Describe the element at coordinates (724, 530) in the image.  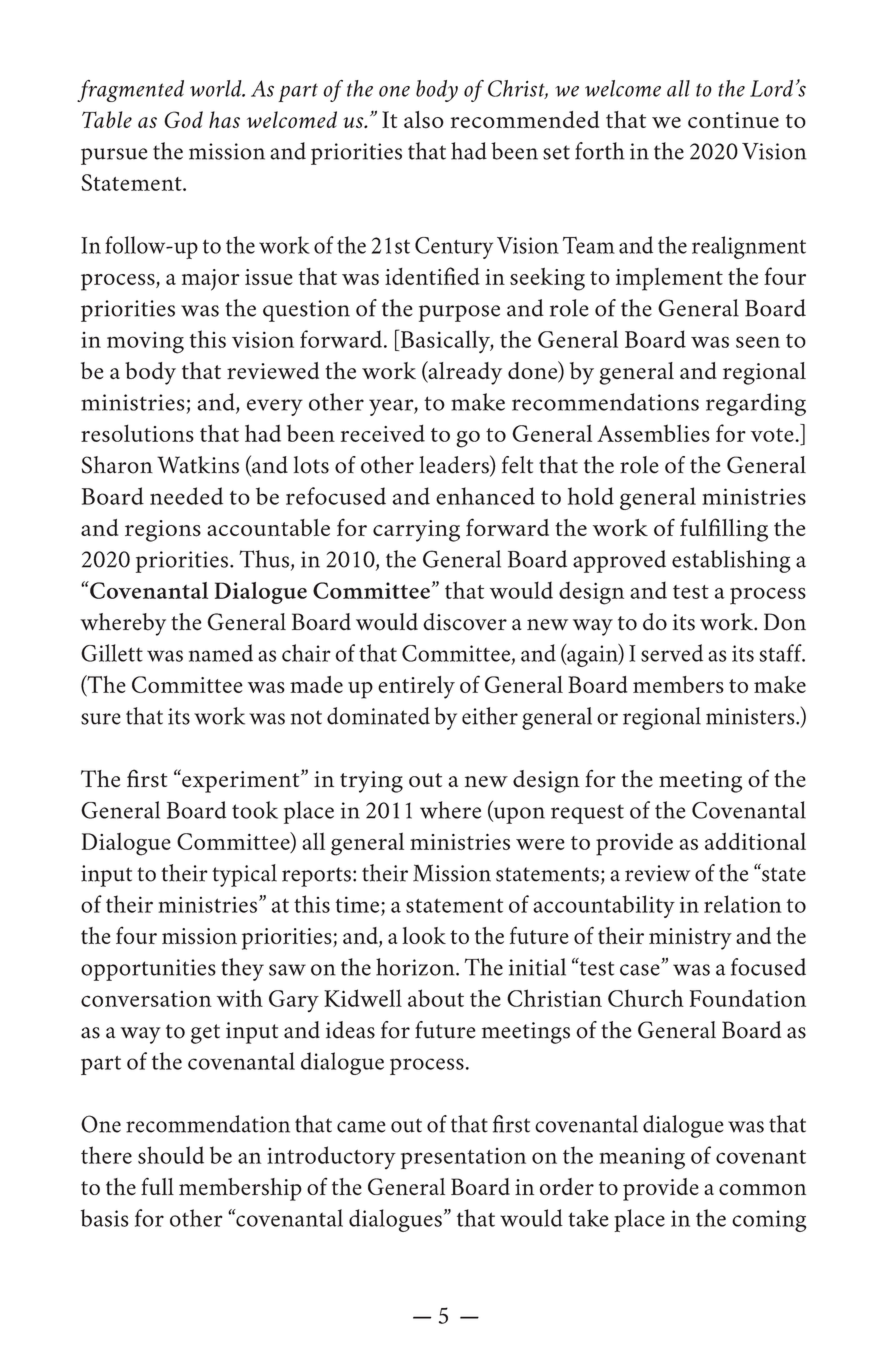
I see `fulfilling` at that location.
